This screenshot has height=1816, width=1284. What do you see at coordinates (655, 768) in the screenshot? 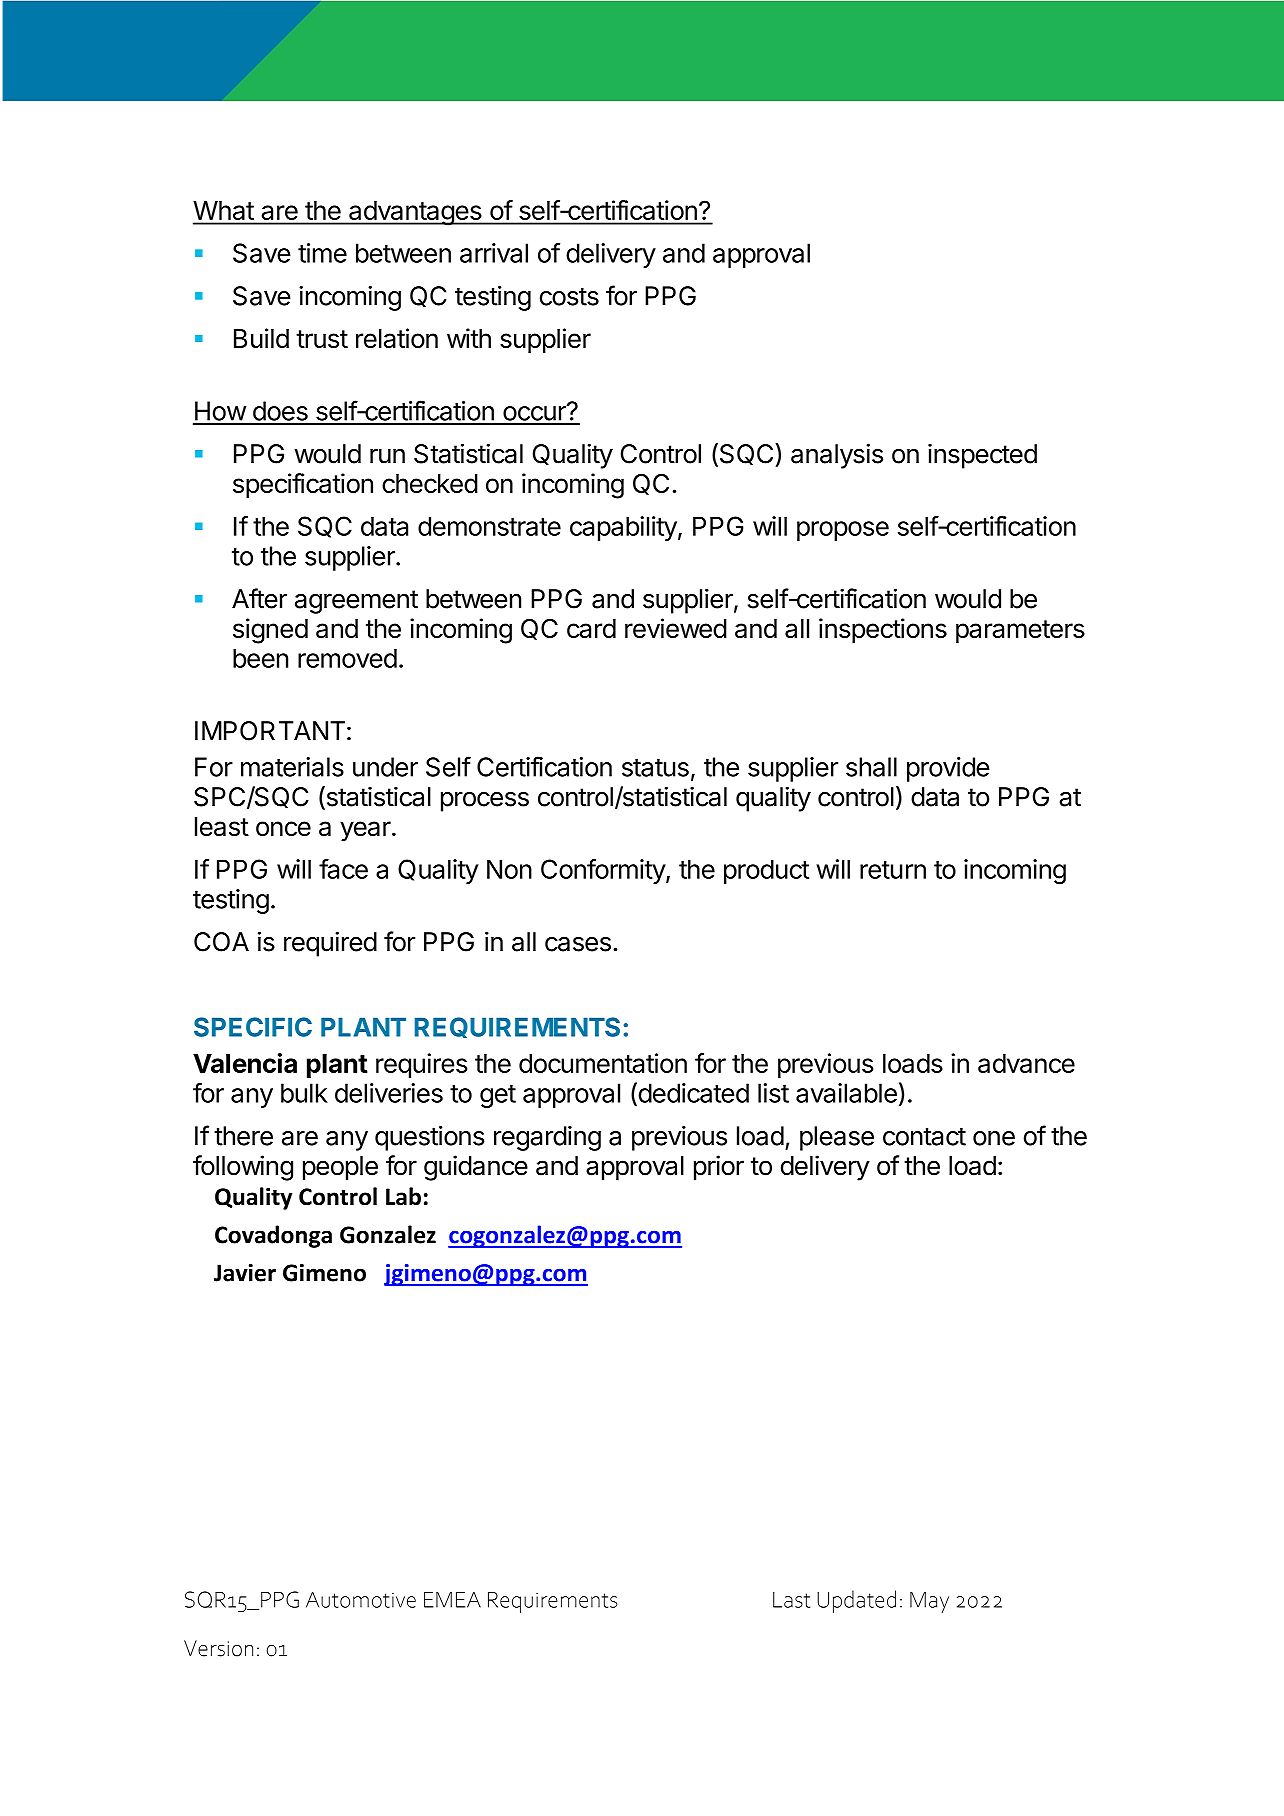
I see `status` at bounding box center [655, 768].
